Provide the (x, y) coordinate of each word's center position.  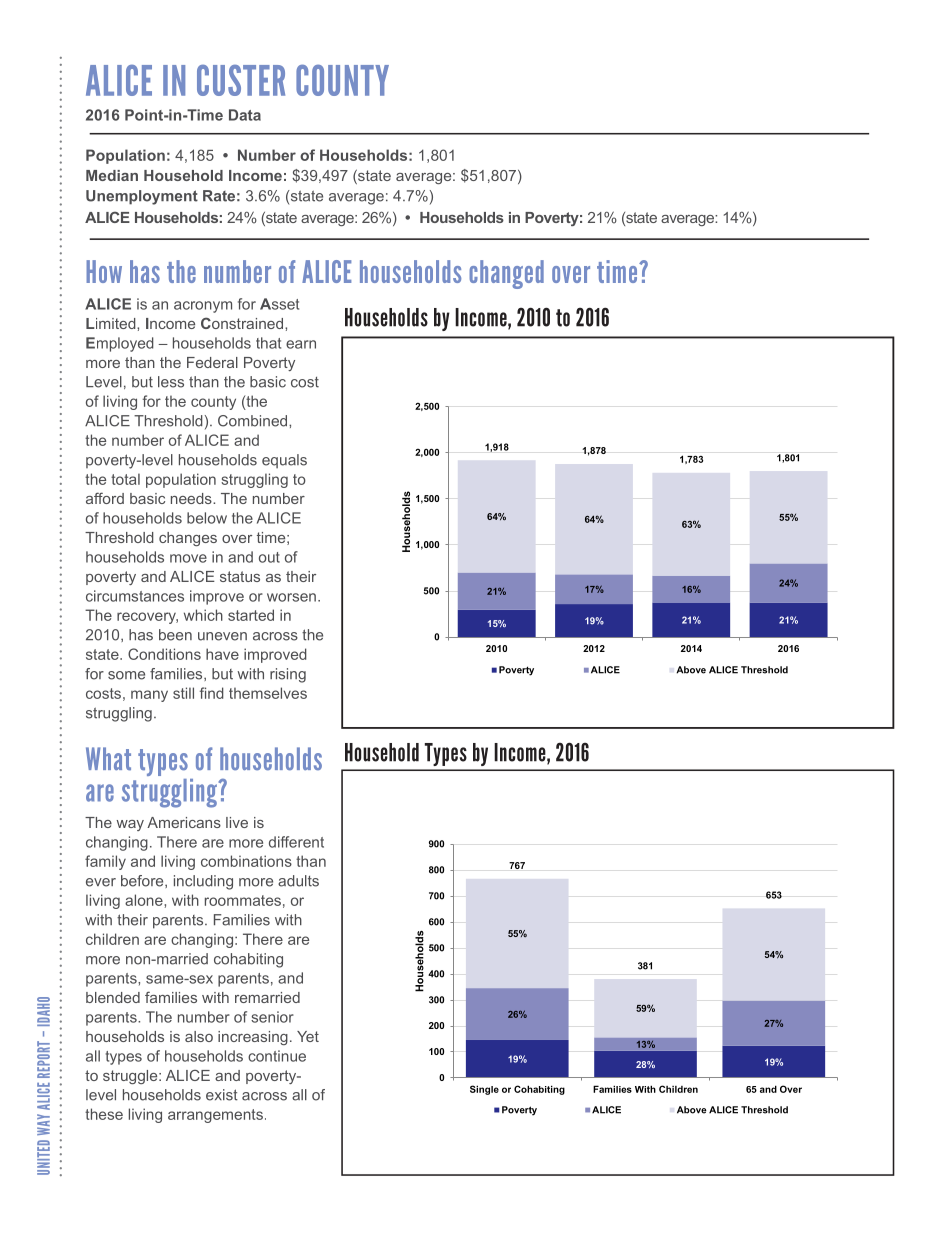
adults (298, 881)
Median (112, 175)
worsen (291, 597)
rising (288, 675)
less (171, 382)
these (104, 1114)
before (143, 881)
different (296, 842)
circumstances (135, 596)
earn (301, 344)
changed (506, 274)
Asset (279, 304)
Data (245, 115)
